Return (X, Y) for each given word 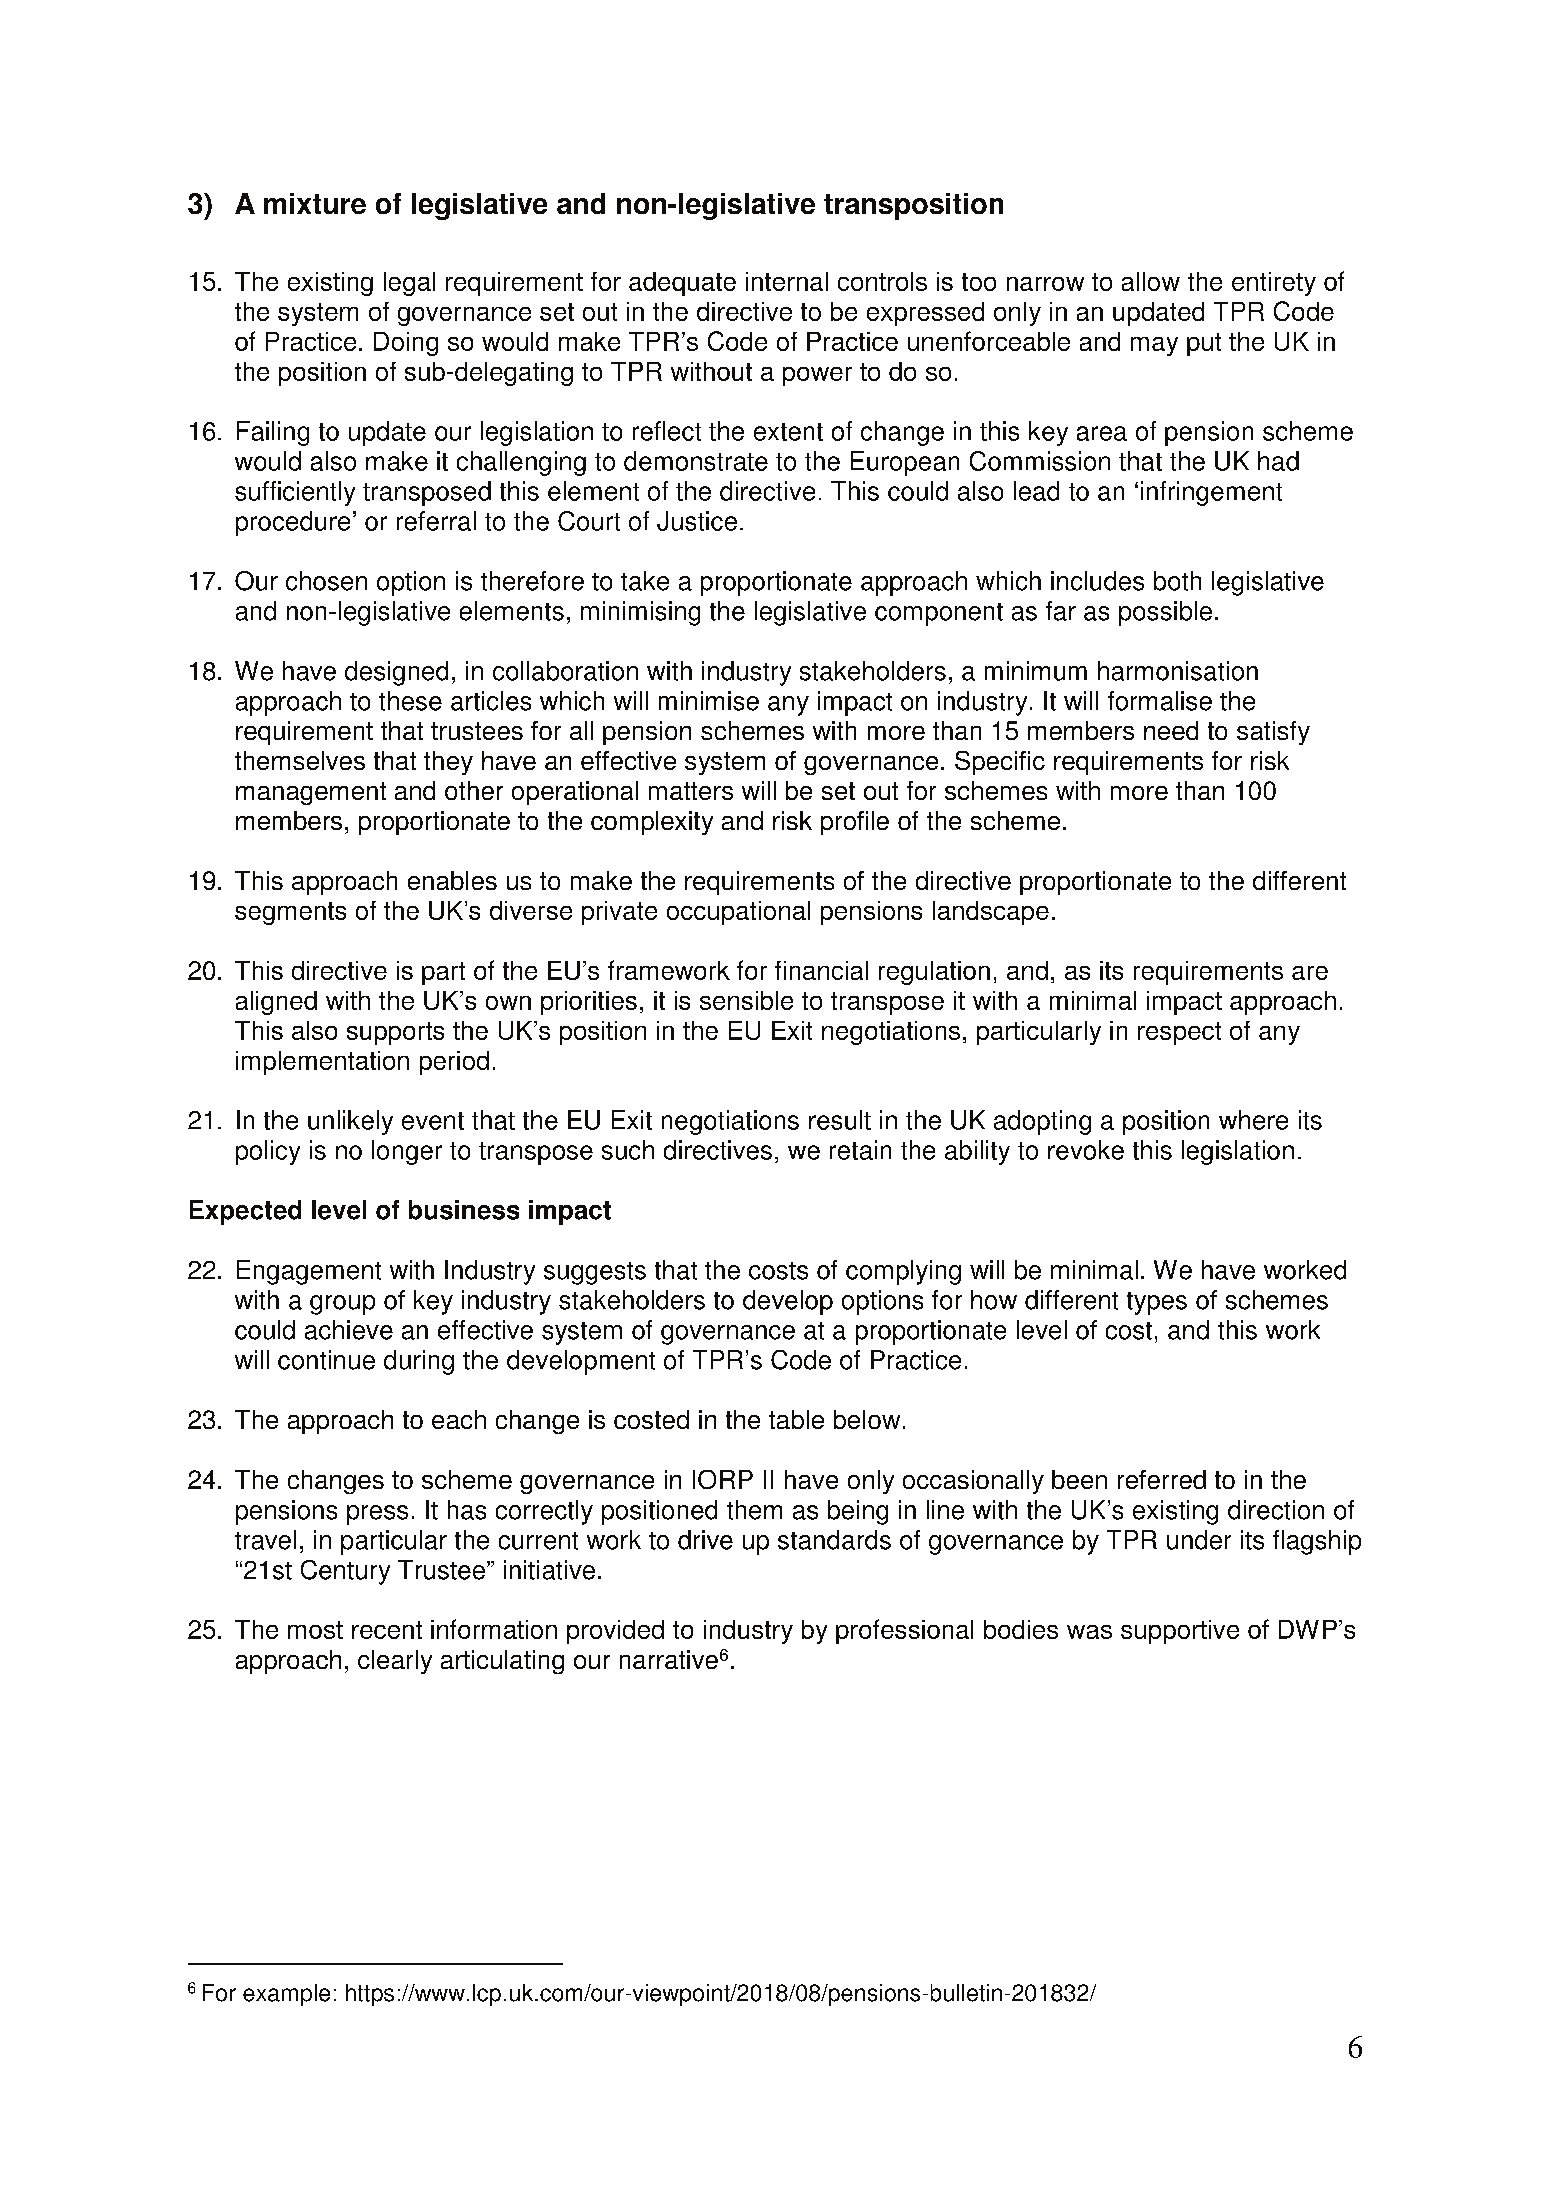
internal (787, 281)
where (1253, 1120)
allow (1151, 281)
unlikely (350, 1122)
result (840, 1120)
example (286, 1995)
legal (409, 284)
